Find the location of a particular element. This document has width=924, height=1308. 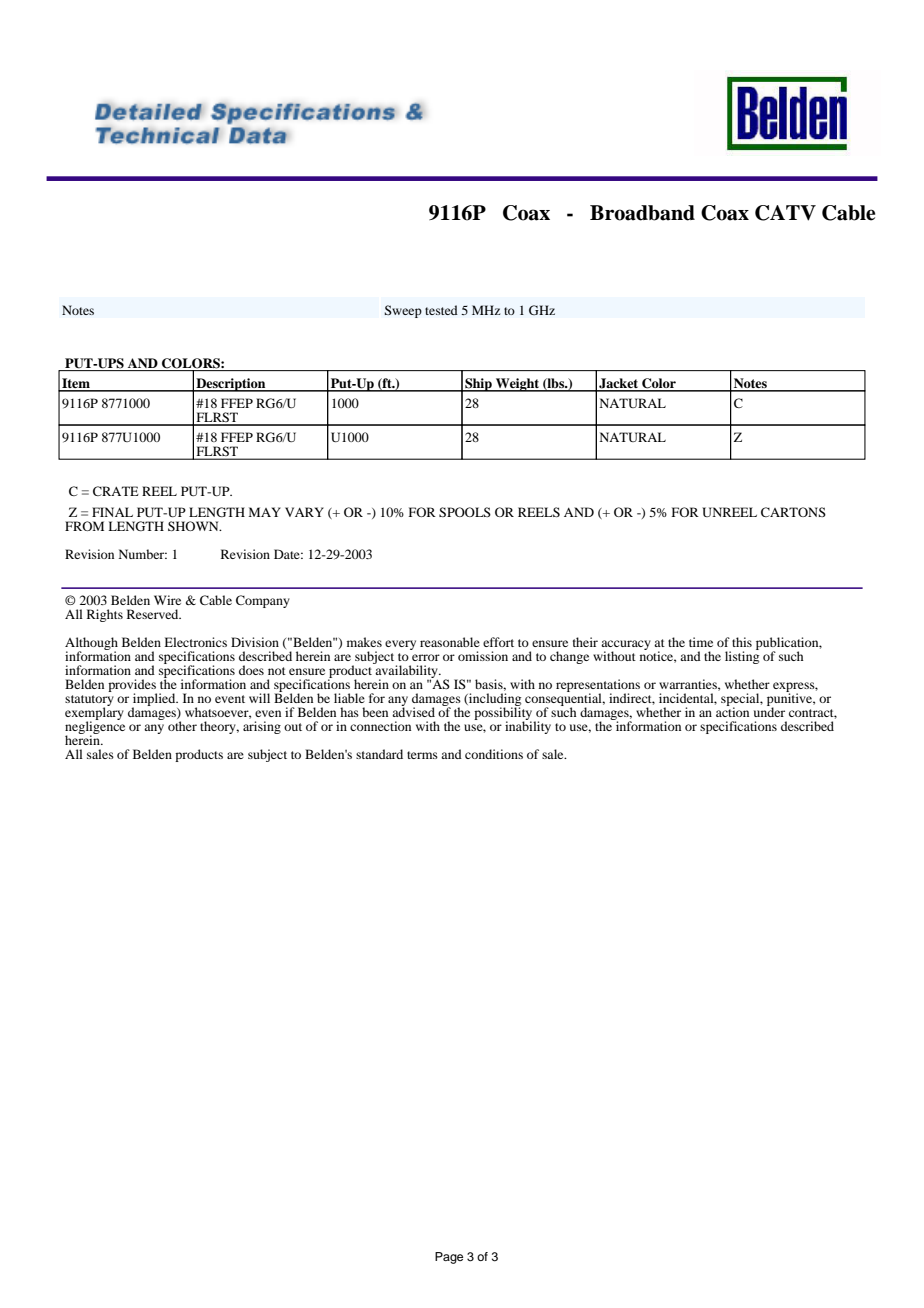

conditions is located at coordinates (494, 754).
